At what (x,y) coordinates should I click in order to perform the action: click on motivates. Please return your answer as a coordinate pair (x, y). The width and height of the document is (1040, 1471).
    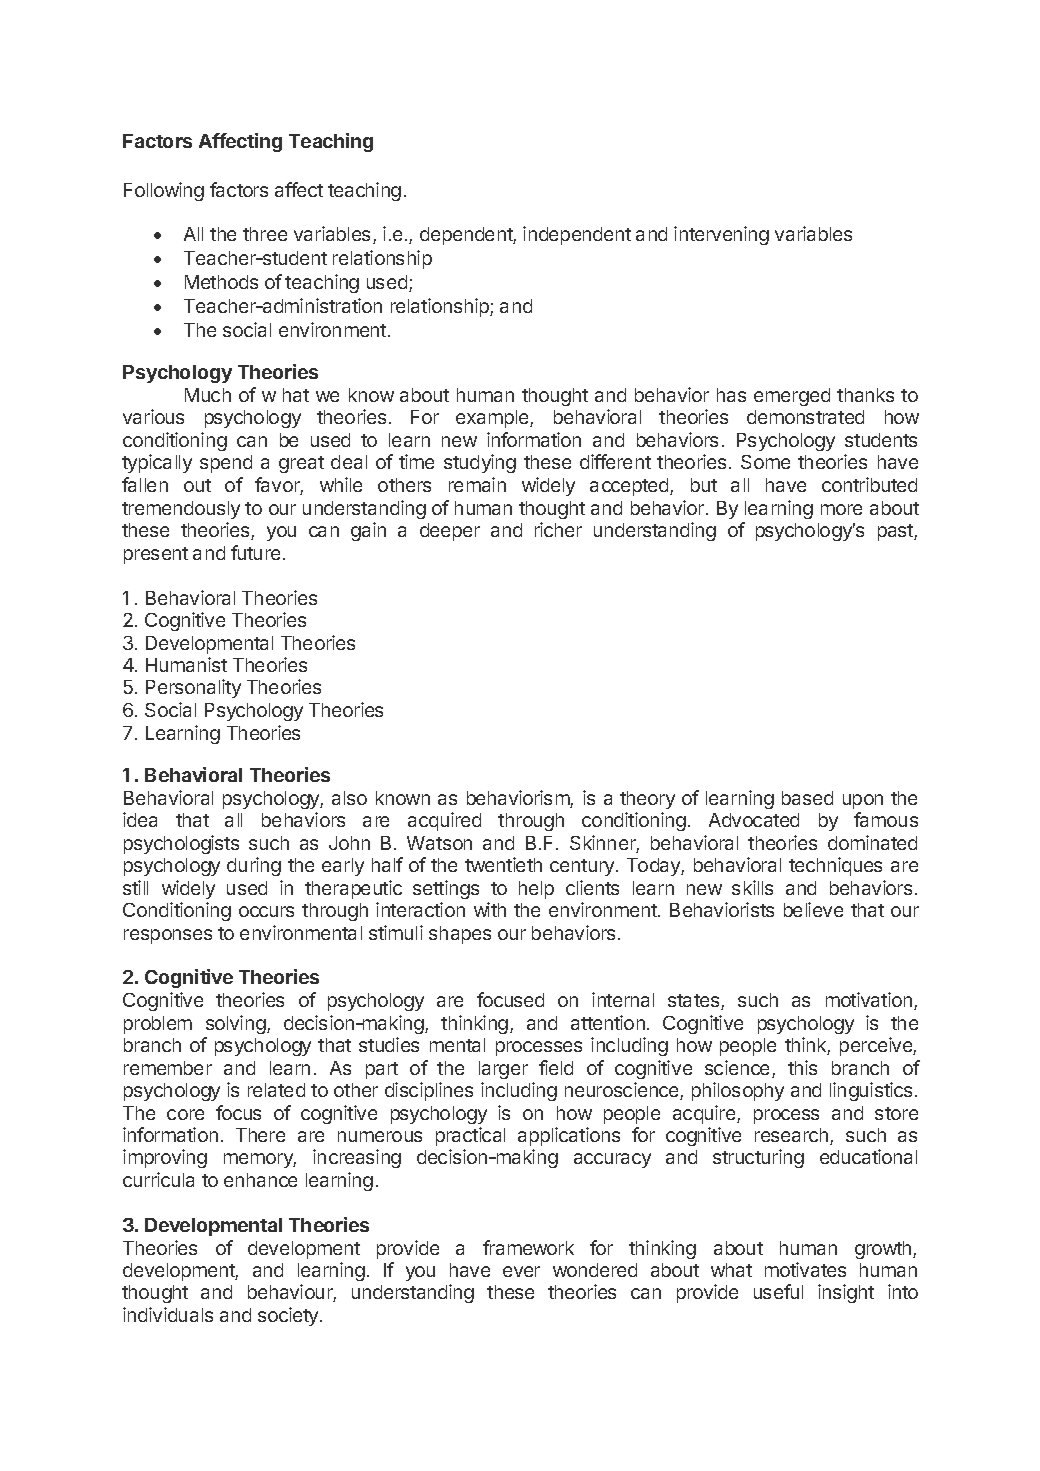
    Looking at the image, I should click on (805, 1269).
